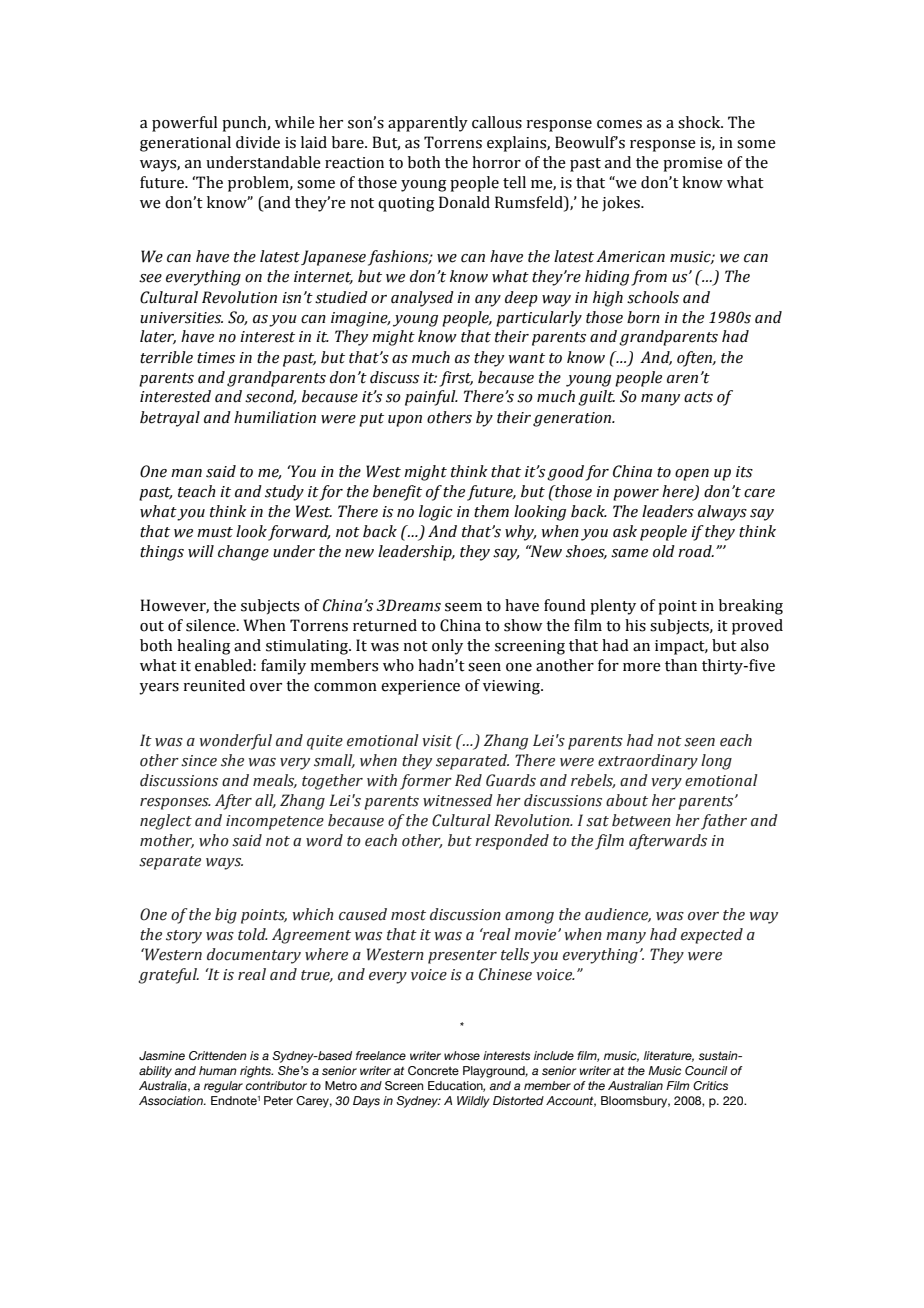 The height and width of the page is (1308, 924). What do you see at coordinates (381, 1055) in the page?
I see `freelance` at bounding box center [381, 1055].
